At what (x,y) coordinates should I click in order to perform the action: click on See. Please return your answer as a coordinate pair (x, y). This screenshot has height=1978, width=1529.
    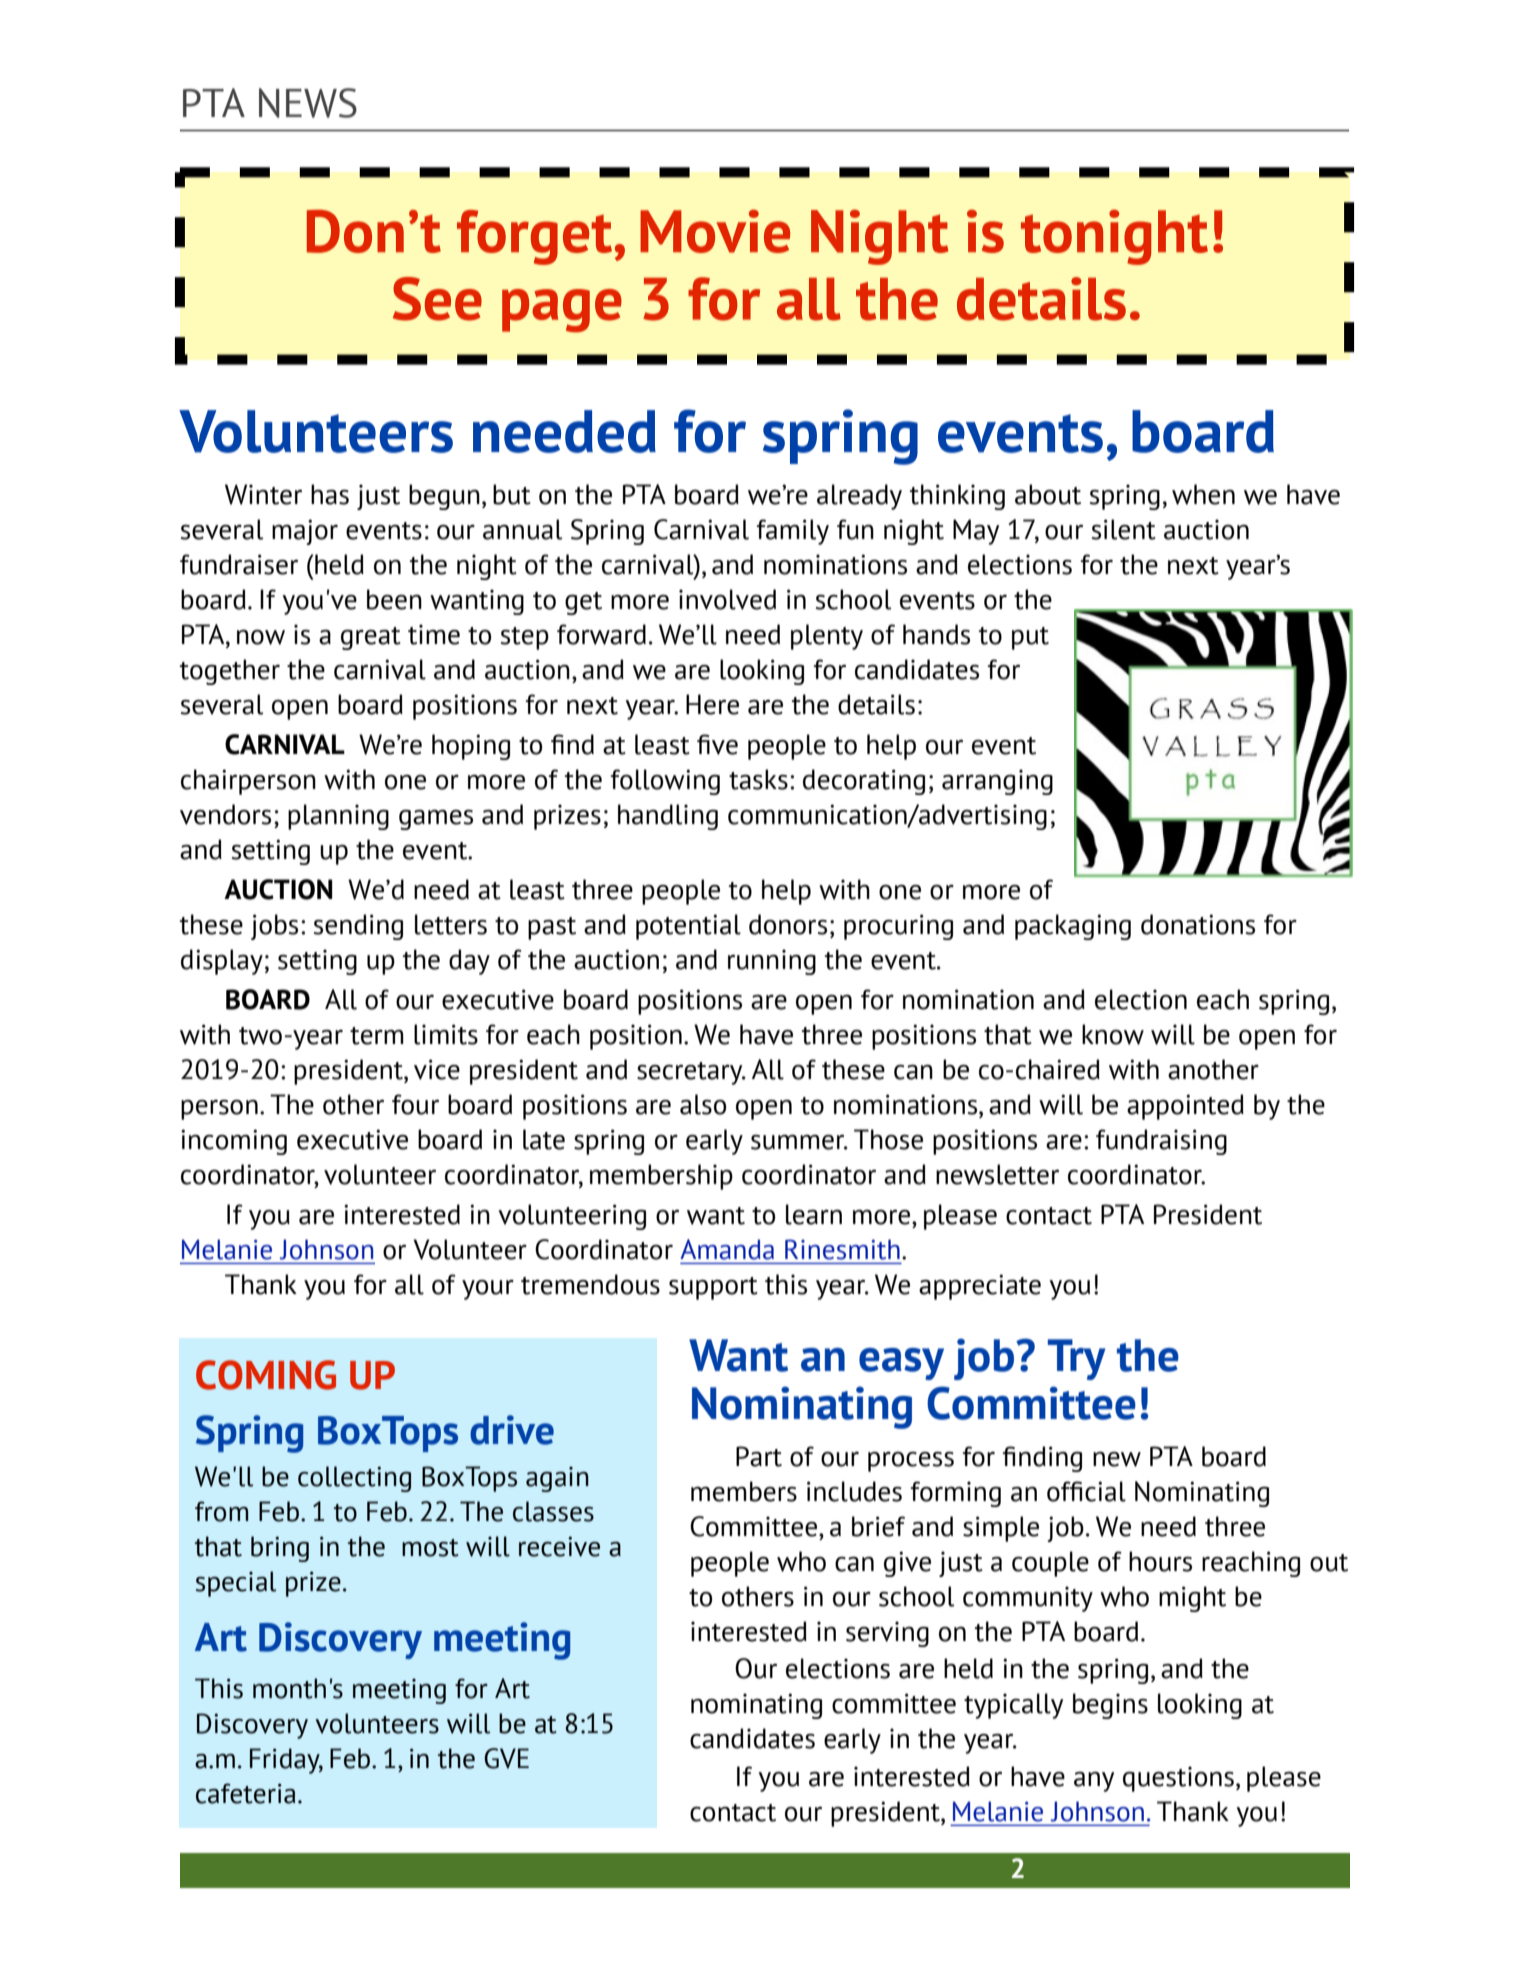
    Looking at the image, I should click on (437, 299).
